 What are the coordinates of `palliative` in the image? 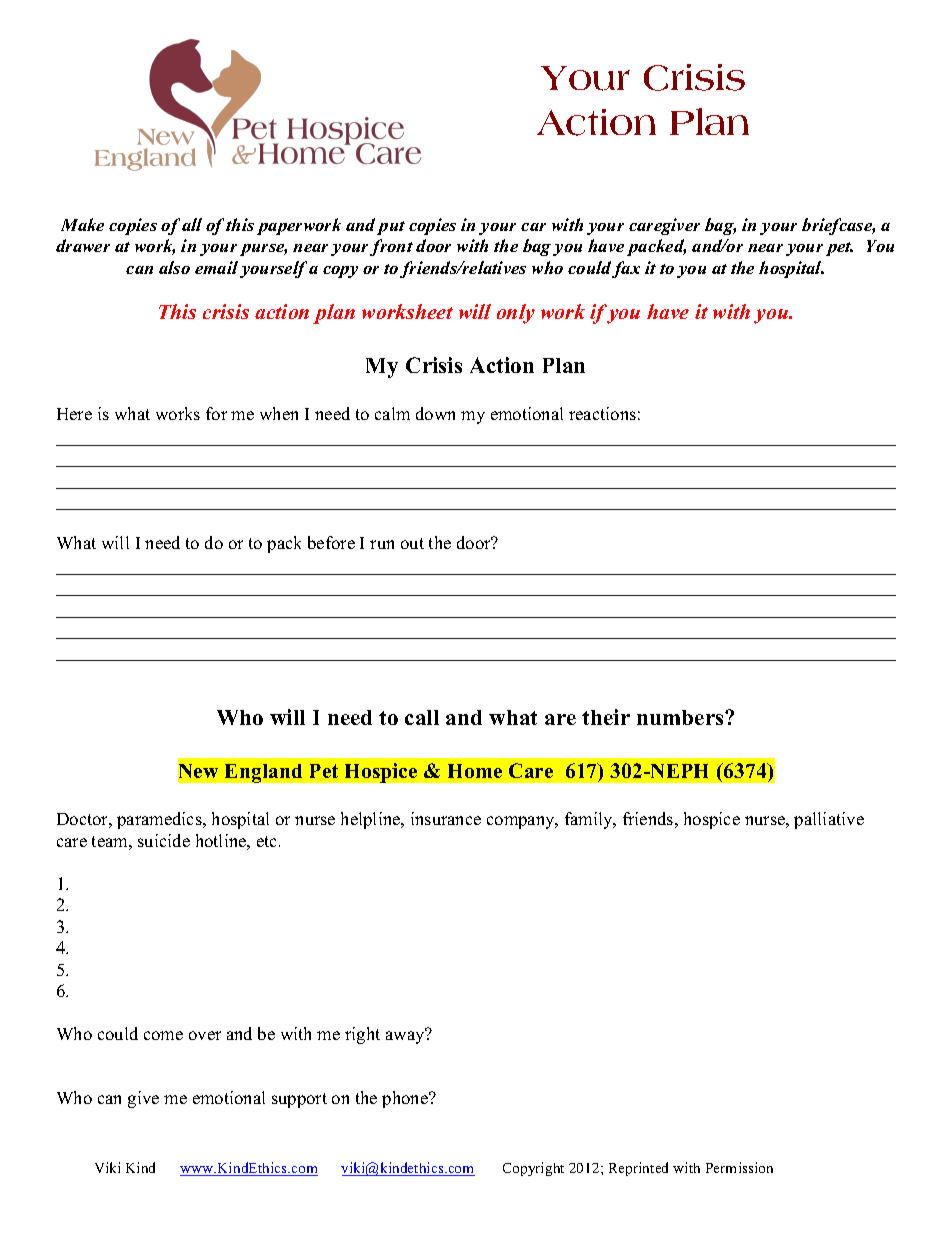 It's located at (829, 820).
